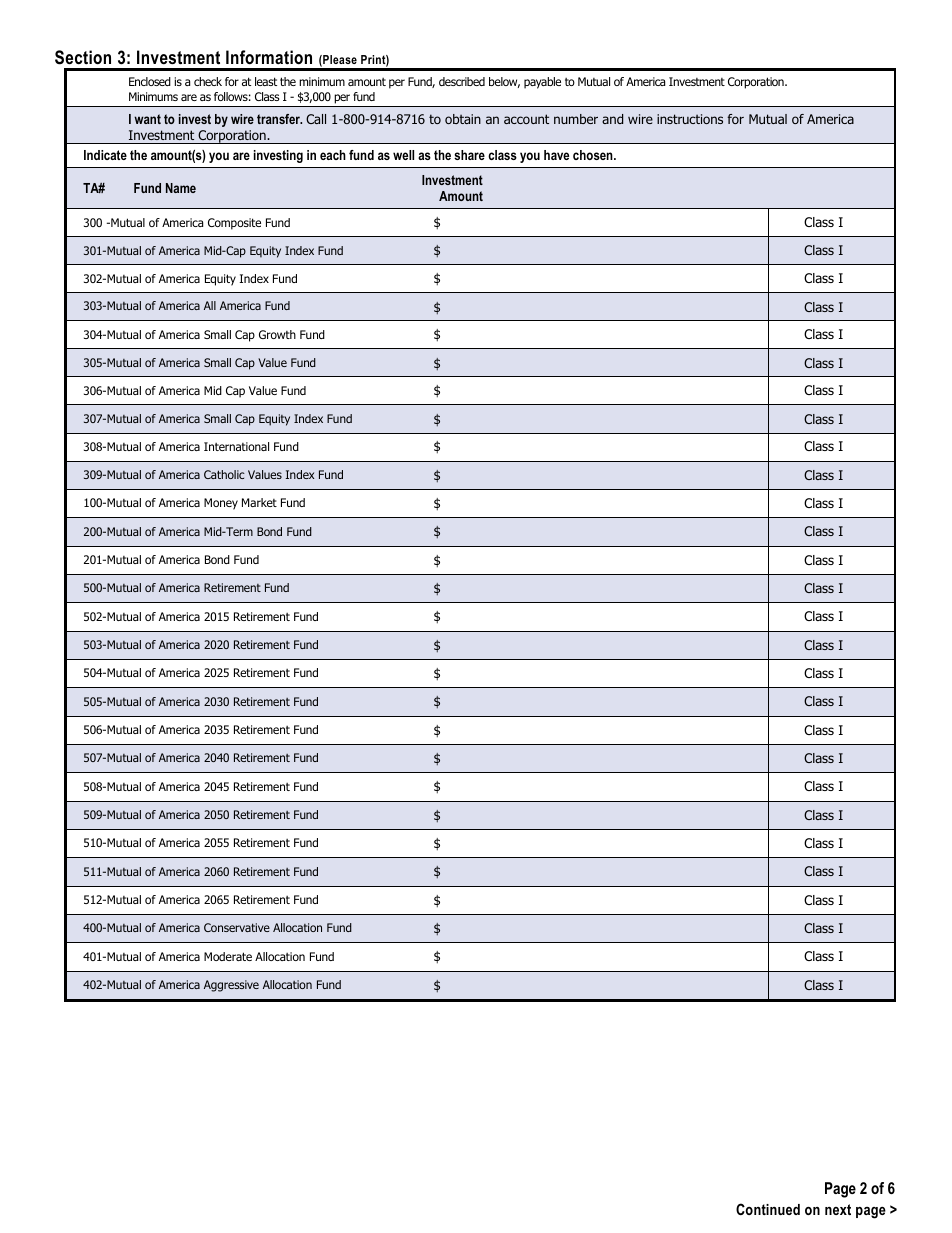 The width and height of the page is (952, 1233). I want to click on Aggressive, so click(231, 986).
